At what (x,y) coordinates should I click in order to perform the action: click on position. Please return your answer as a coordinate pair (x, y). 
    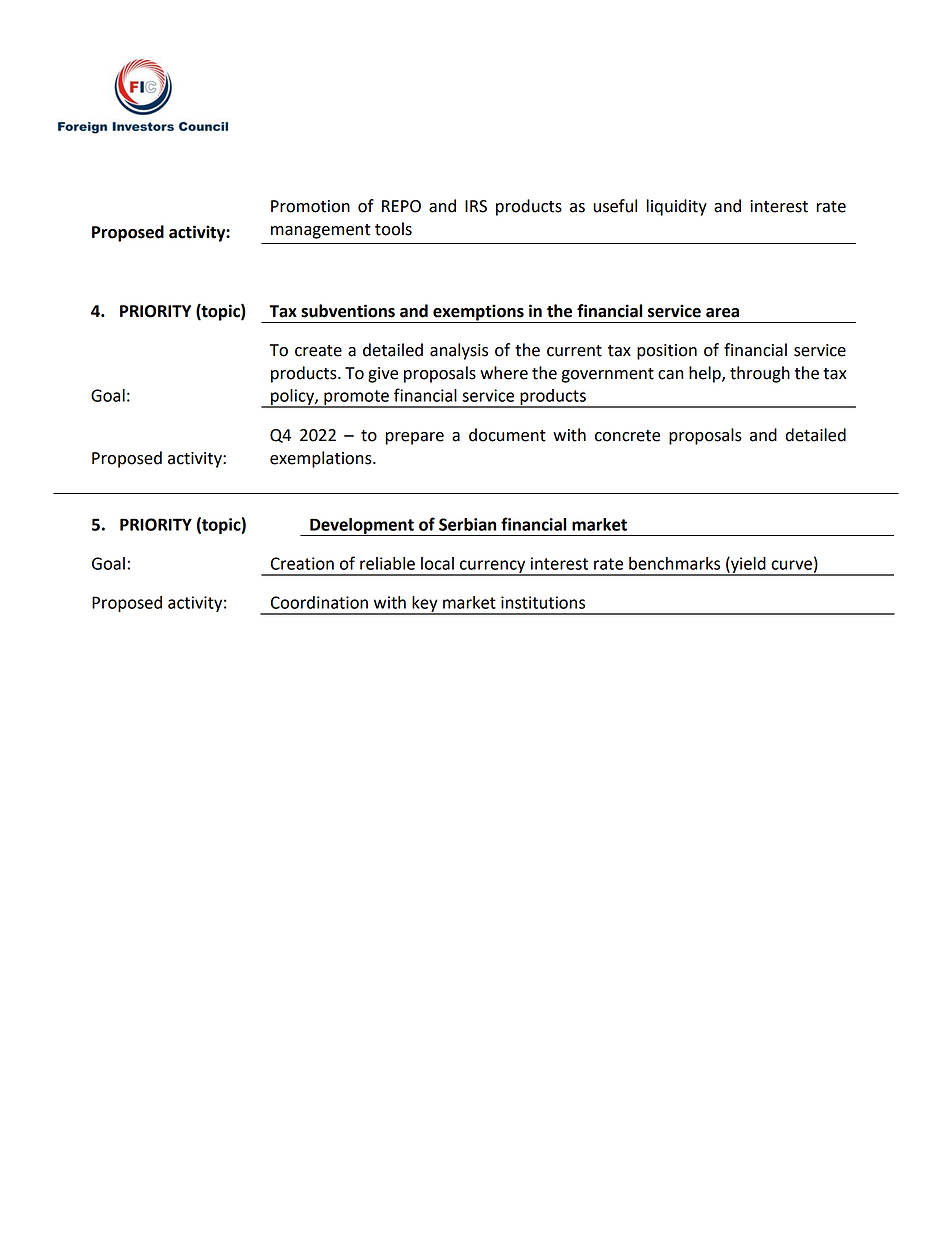
    Looking at the image, I should click on (667, 352).
